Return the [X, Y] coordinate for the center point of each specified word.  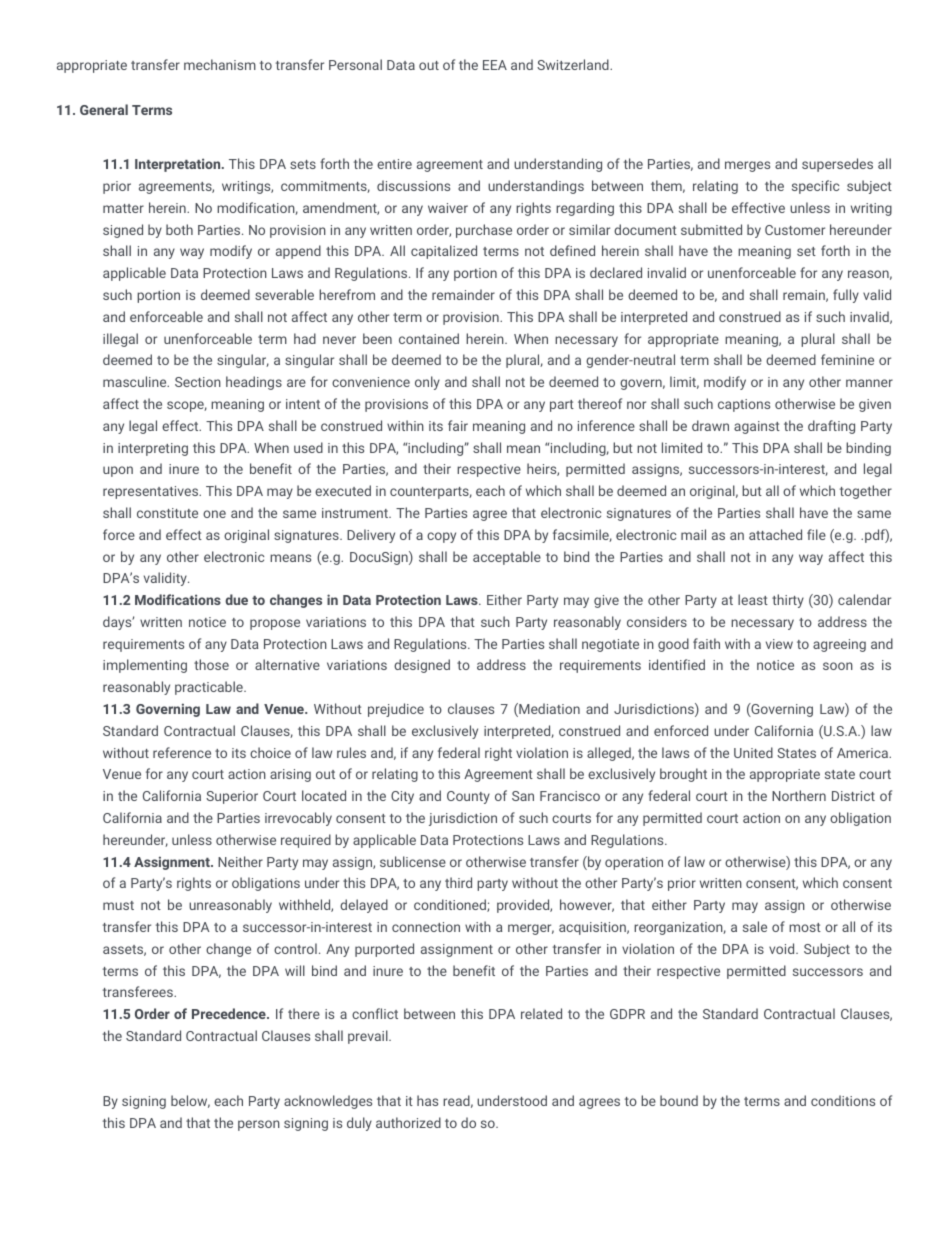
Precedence [230, 1013]
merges [747, 166]
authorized [408, 1122]
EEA [495, 65]
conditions [843, 1100]
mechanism [220, 64]
